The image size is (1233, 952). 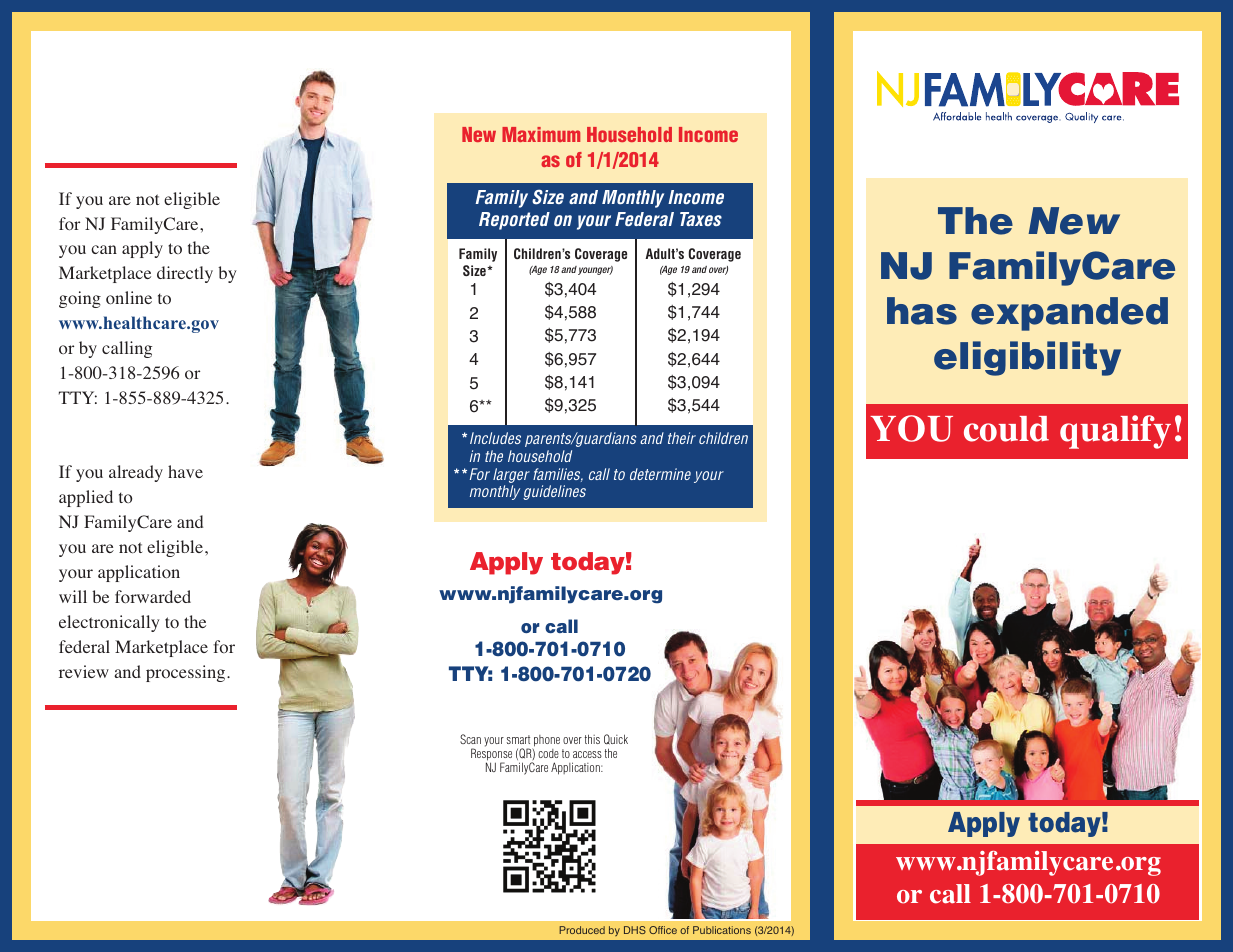 I want to click on Produced, so click(x=582, y=930).
